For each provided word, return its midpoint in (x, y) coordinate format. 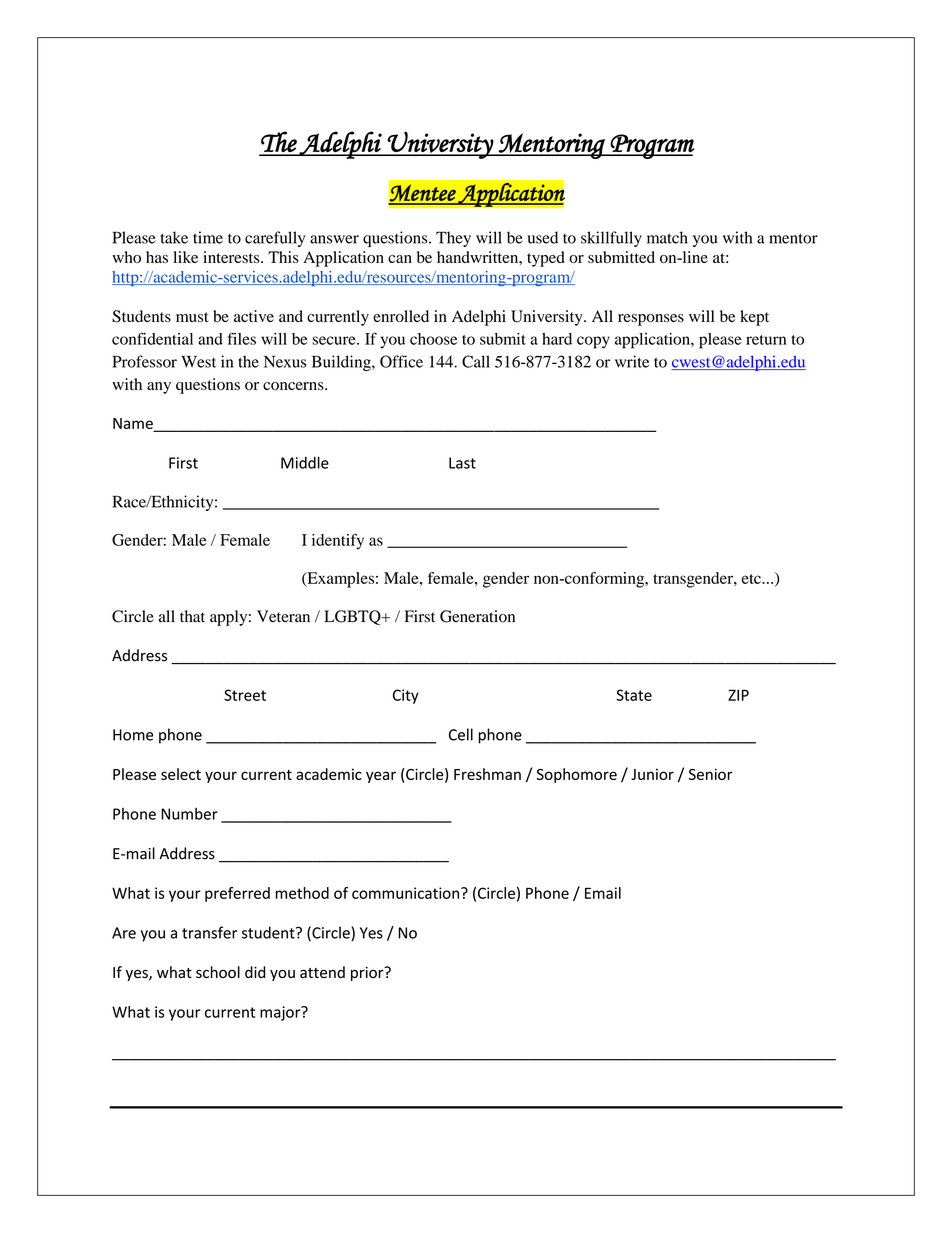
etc (752, 579)
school (218, 972)
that (192, 616)
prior (368, 973)
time (208, 237)
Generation (477, 616)
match (667, 237)
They (453, 239)
